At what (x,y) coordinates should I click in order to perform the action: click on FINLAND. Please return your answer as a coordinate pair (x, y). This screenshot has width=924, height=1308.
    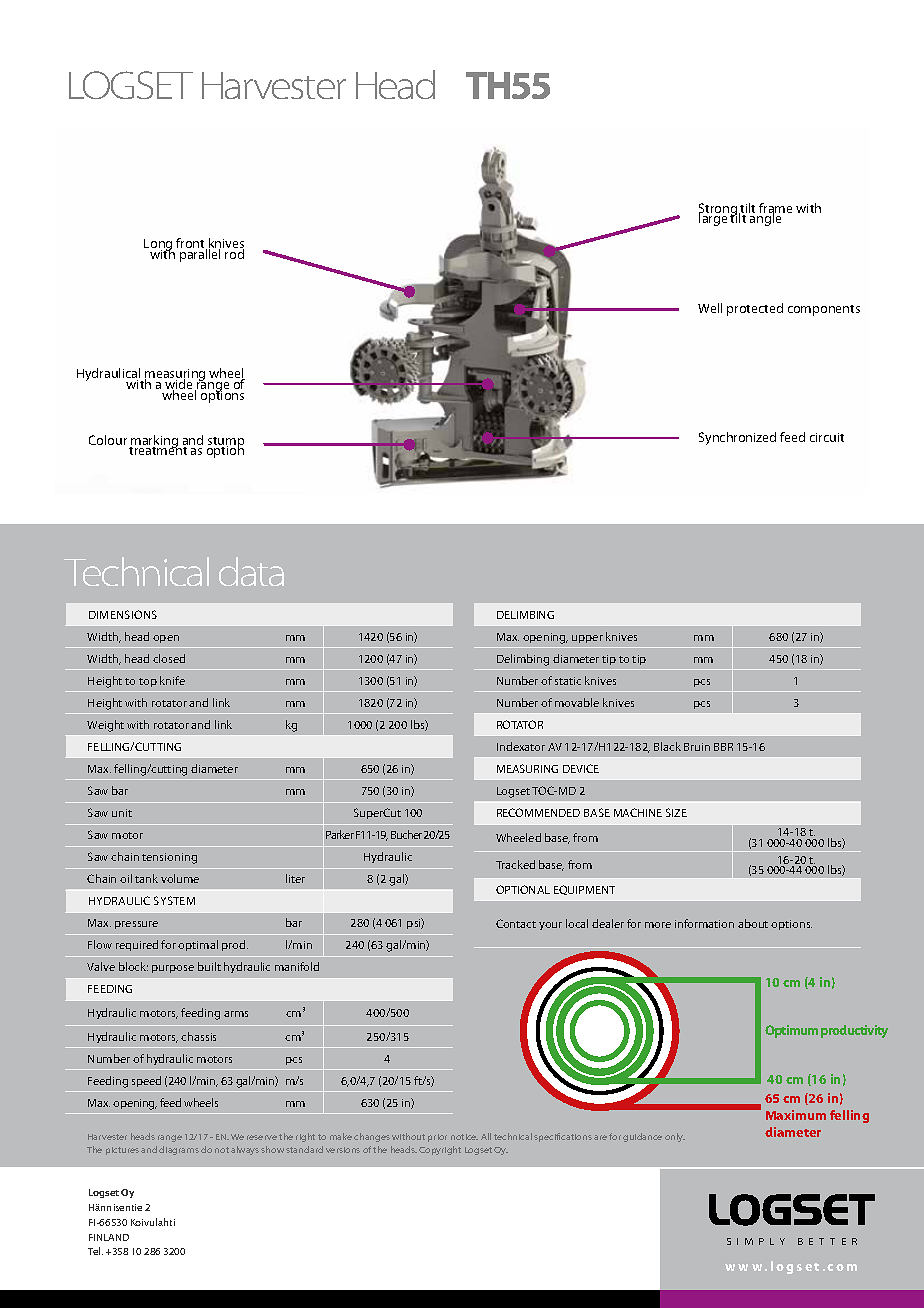
    Looking at the image, I should click on (109, 1237).
